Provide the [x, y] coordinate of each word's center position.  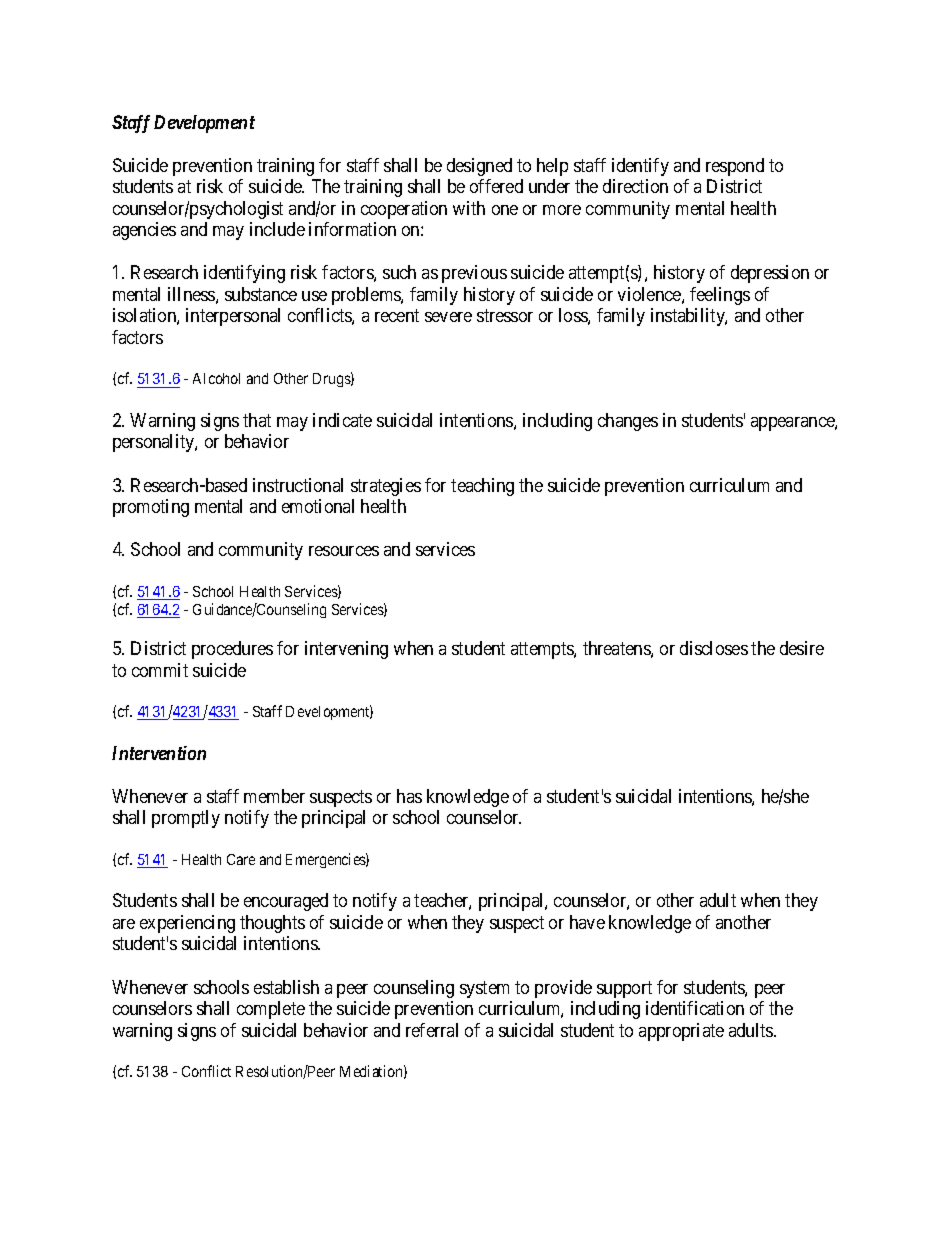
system [484, 989]
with [469, 208]
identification [695, 1008]
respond [735, 167]
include [277, 229]
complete [271, 1010]
